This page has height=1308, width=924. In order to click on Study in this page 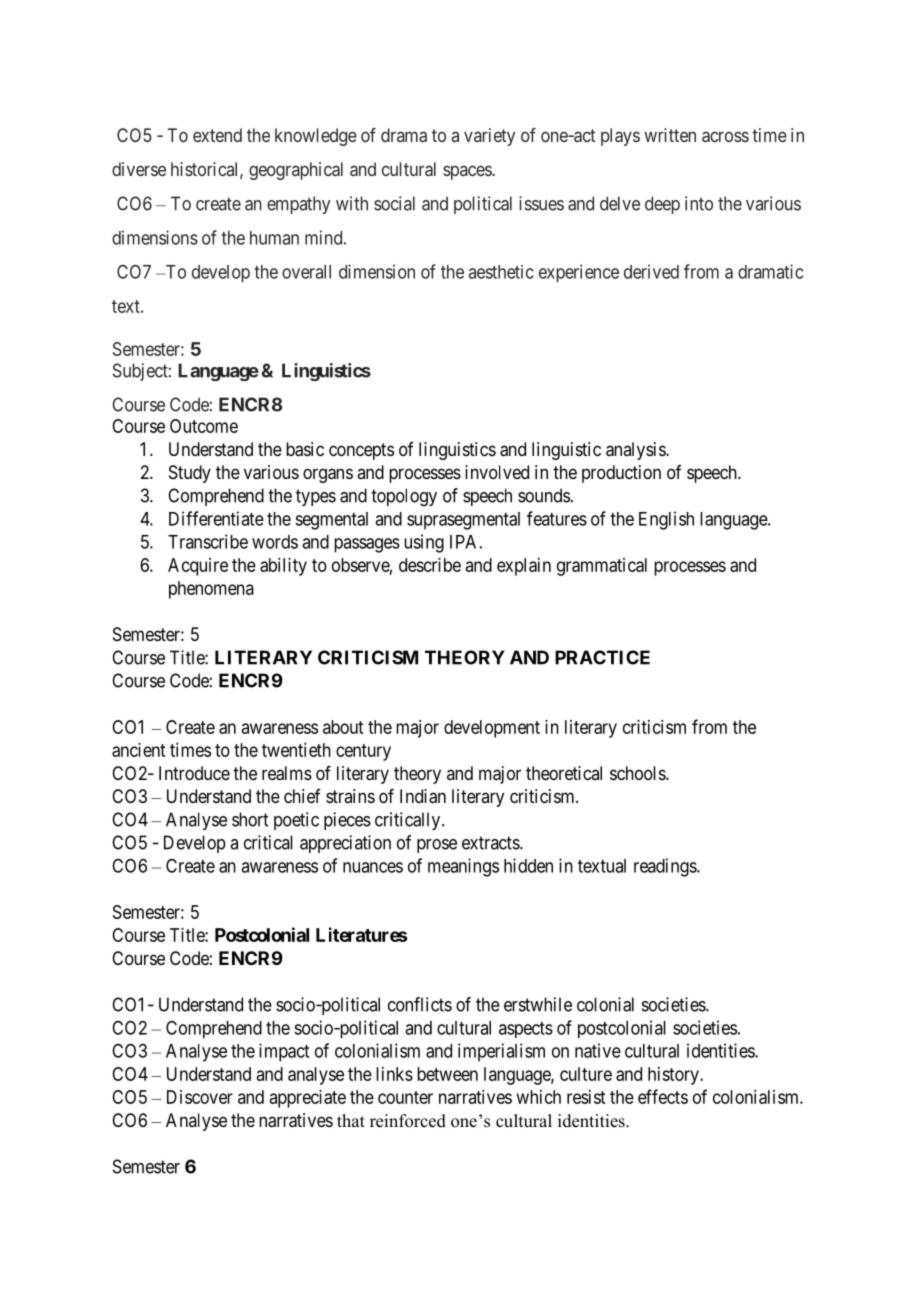, I will do `click(190, 474)`.
